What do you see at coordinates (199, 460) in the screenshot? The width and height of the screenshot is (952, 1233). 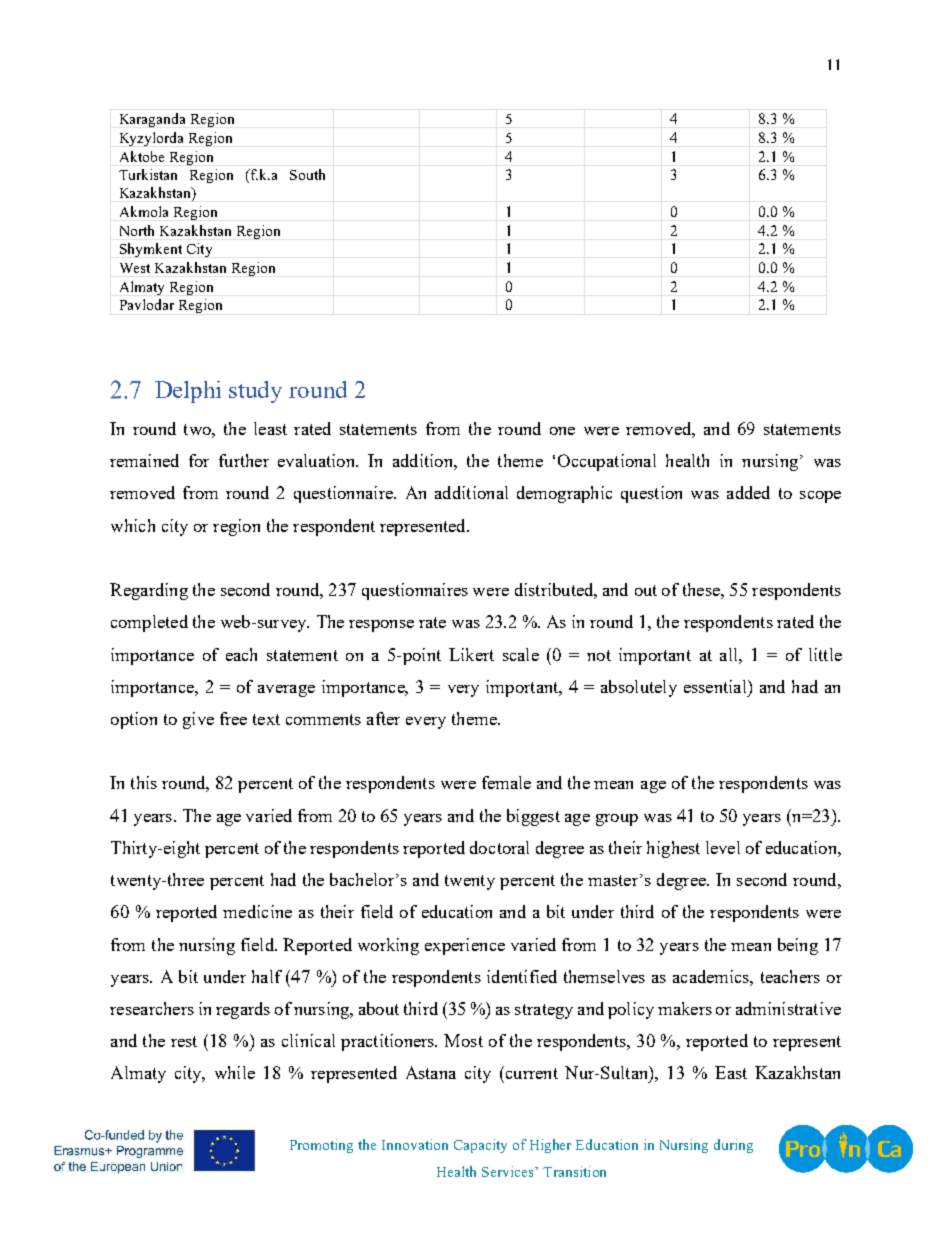 I see `for` at bounding box center [199, 460].
